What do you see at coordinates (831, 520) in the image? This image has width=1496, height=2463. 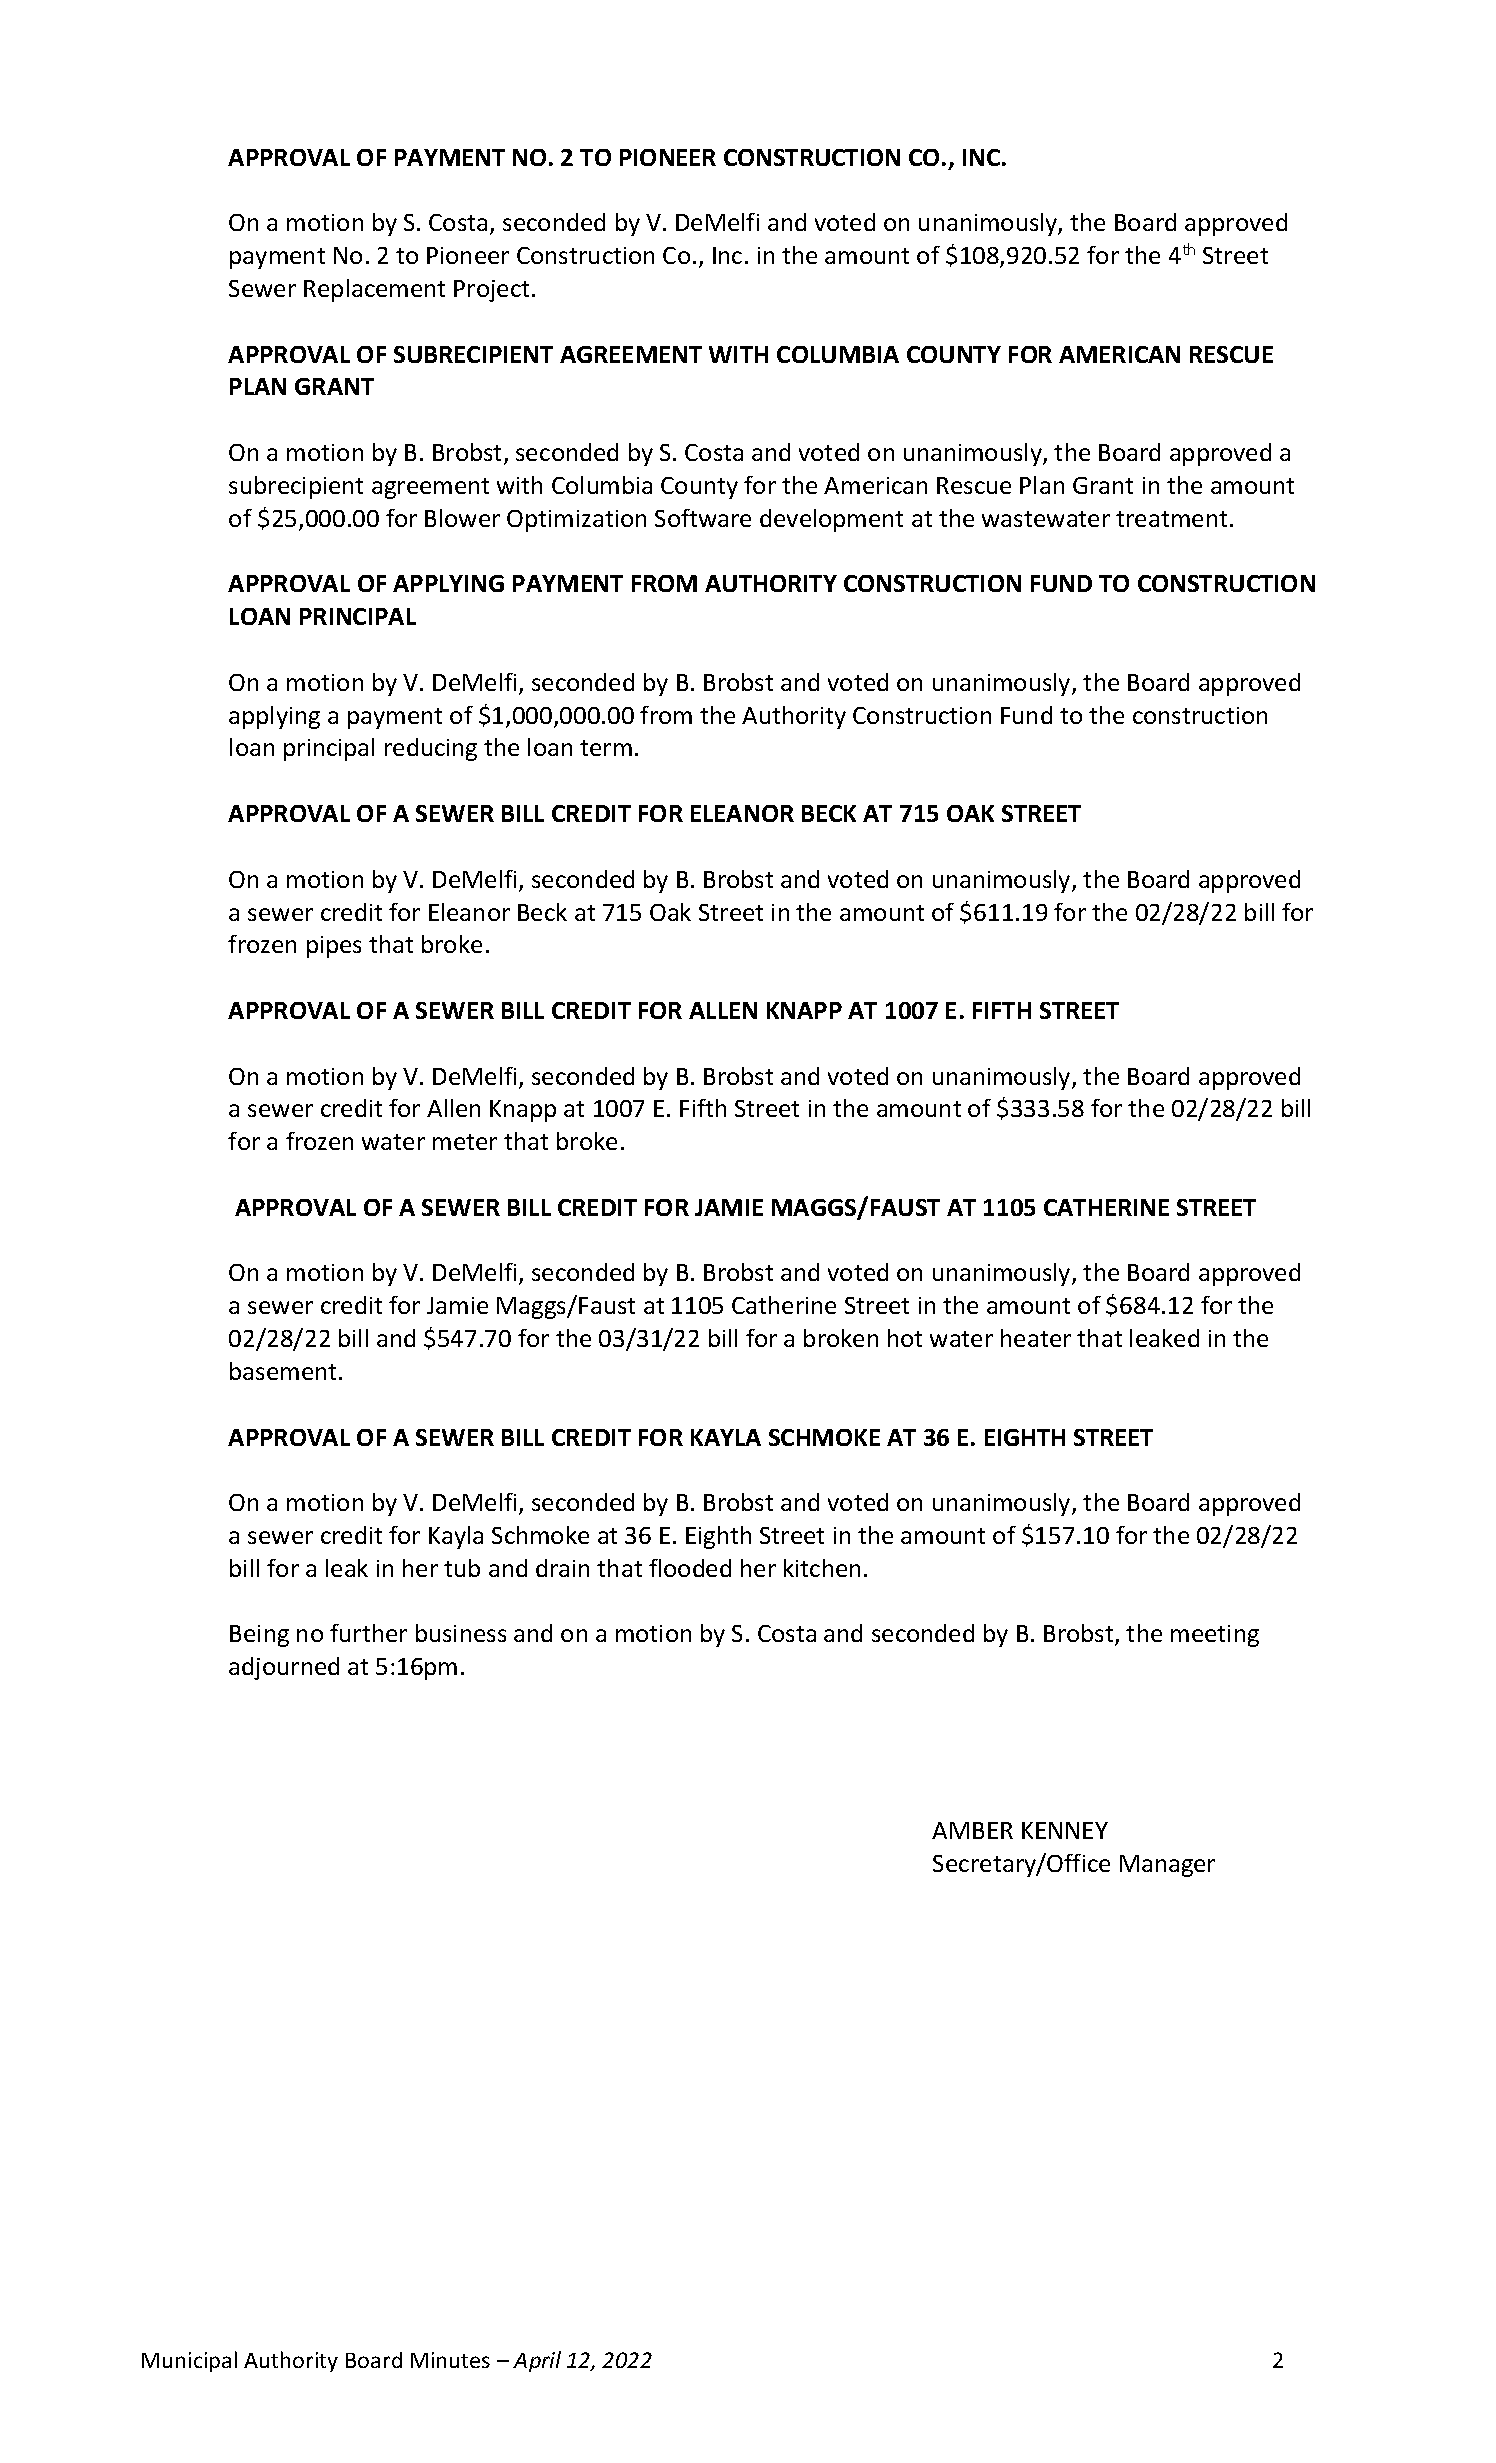 I see `development` at bounding box center [831, 520].
